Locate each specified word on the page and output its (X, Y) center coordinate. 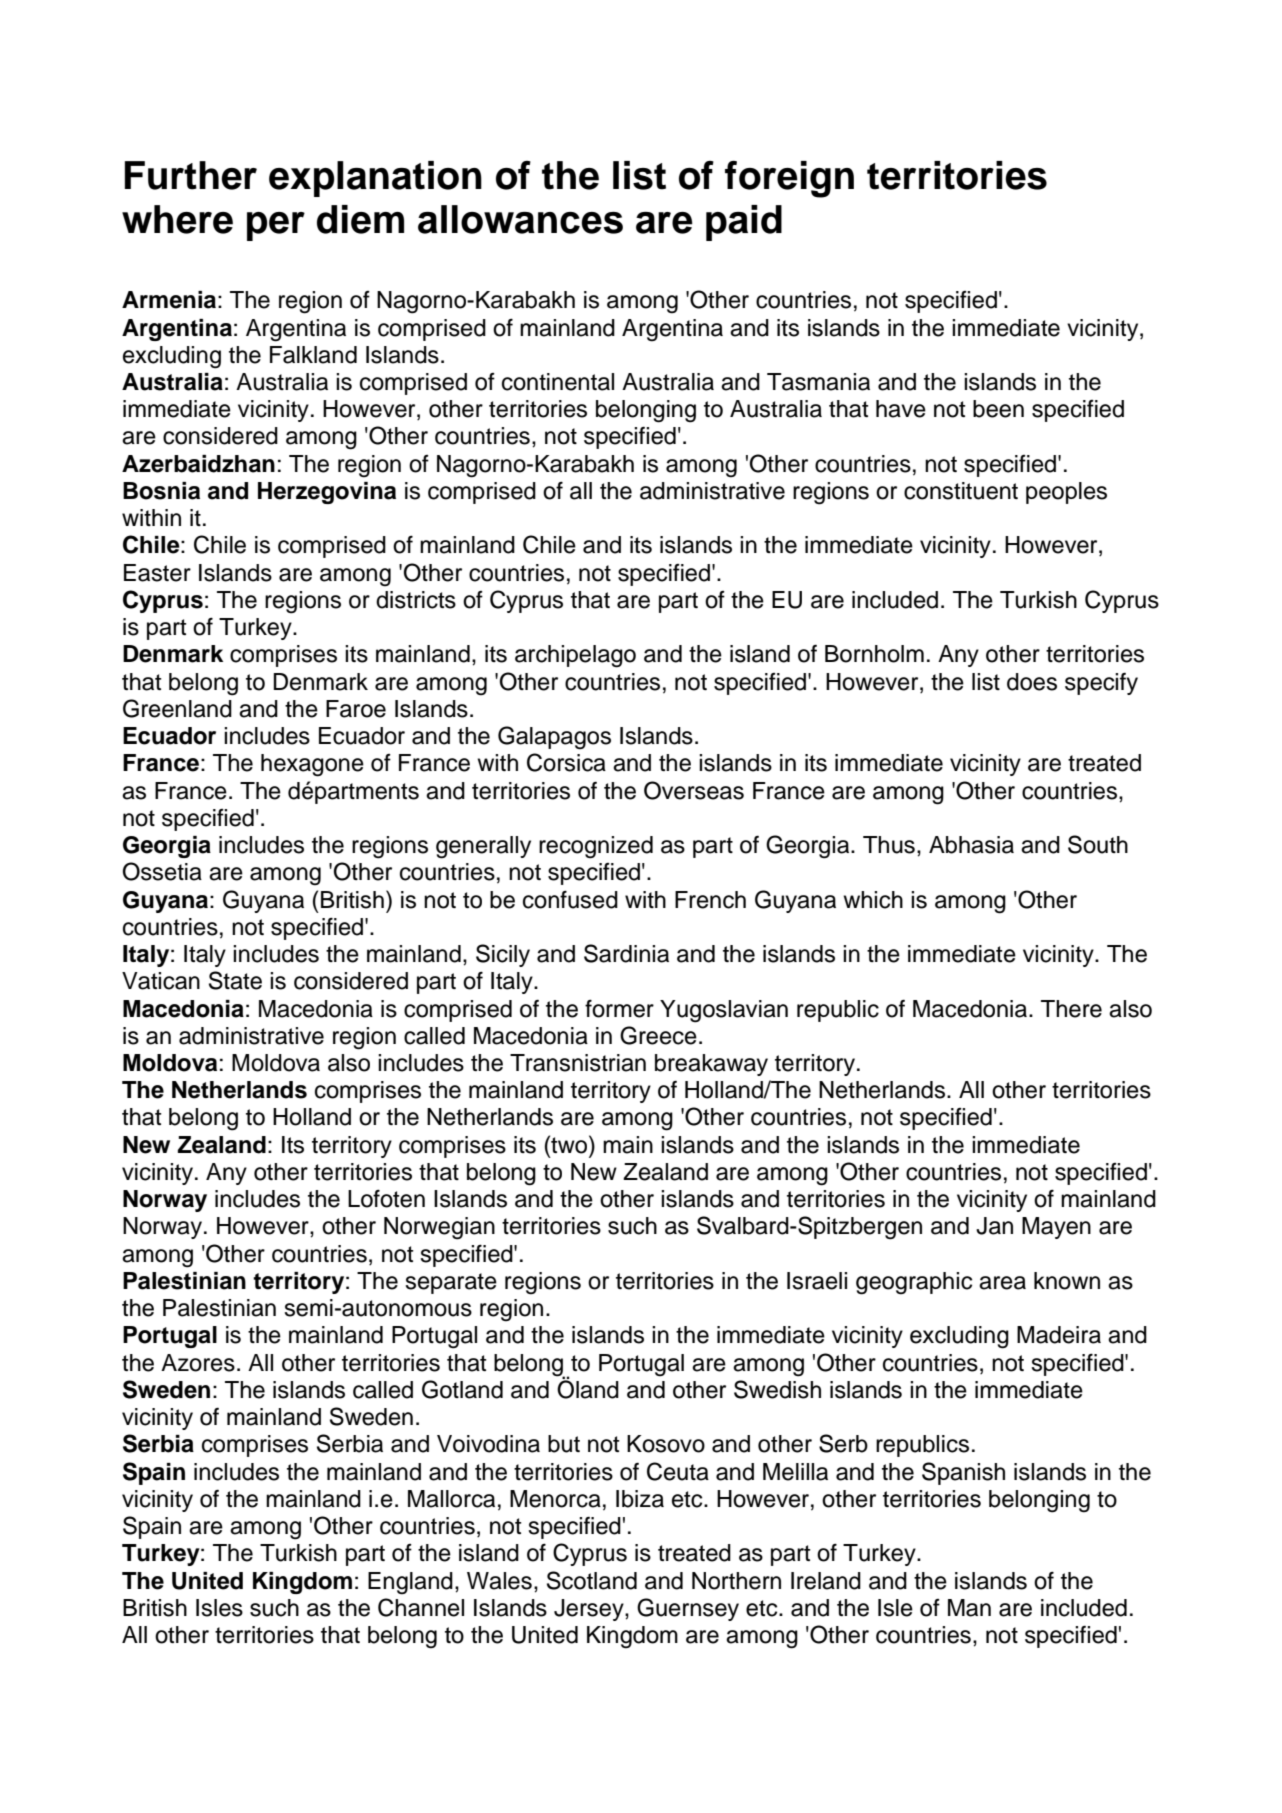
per (276, 226)
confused (570, 899)
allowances (520, 219)
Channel (421, 1607)
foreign (789, 179)
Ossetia (162, 871)
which (873, 900)
